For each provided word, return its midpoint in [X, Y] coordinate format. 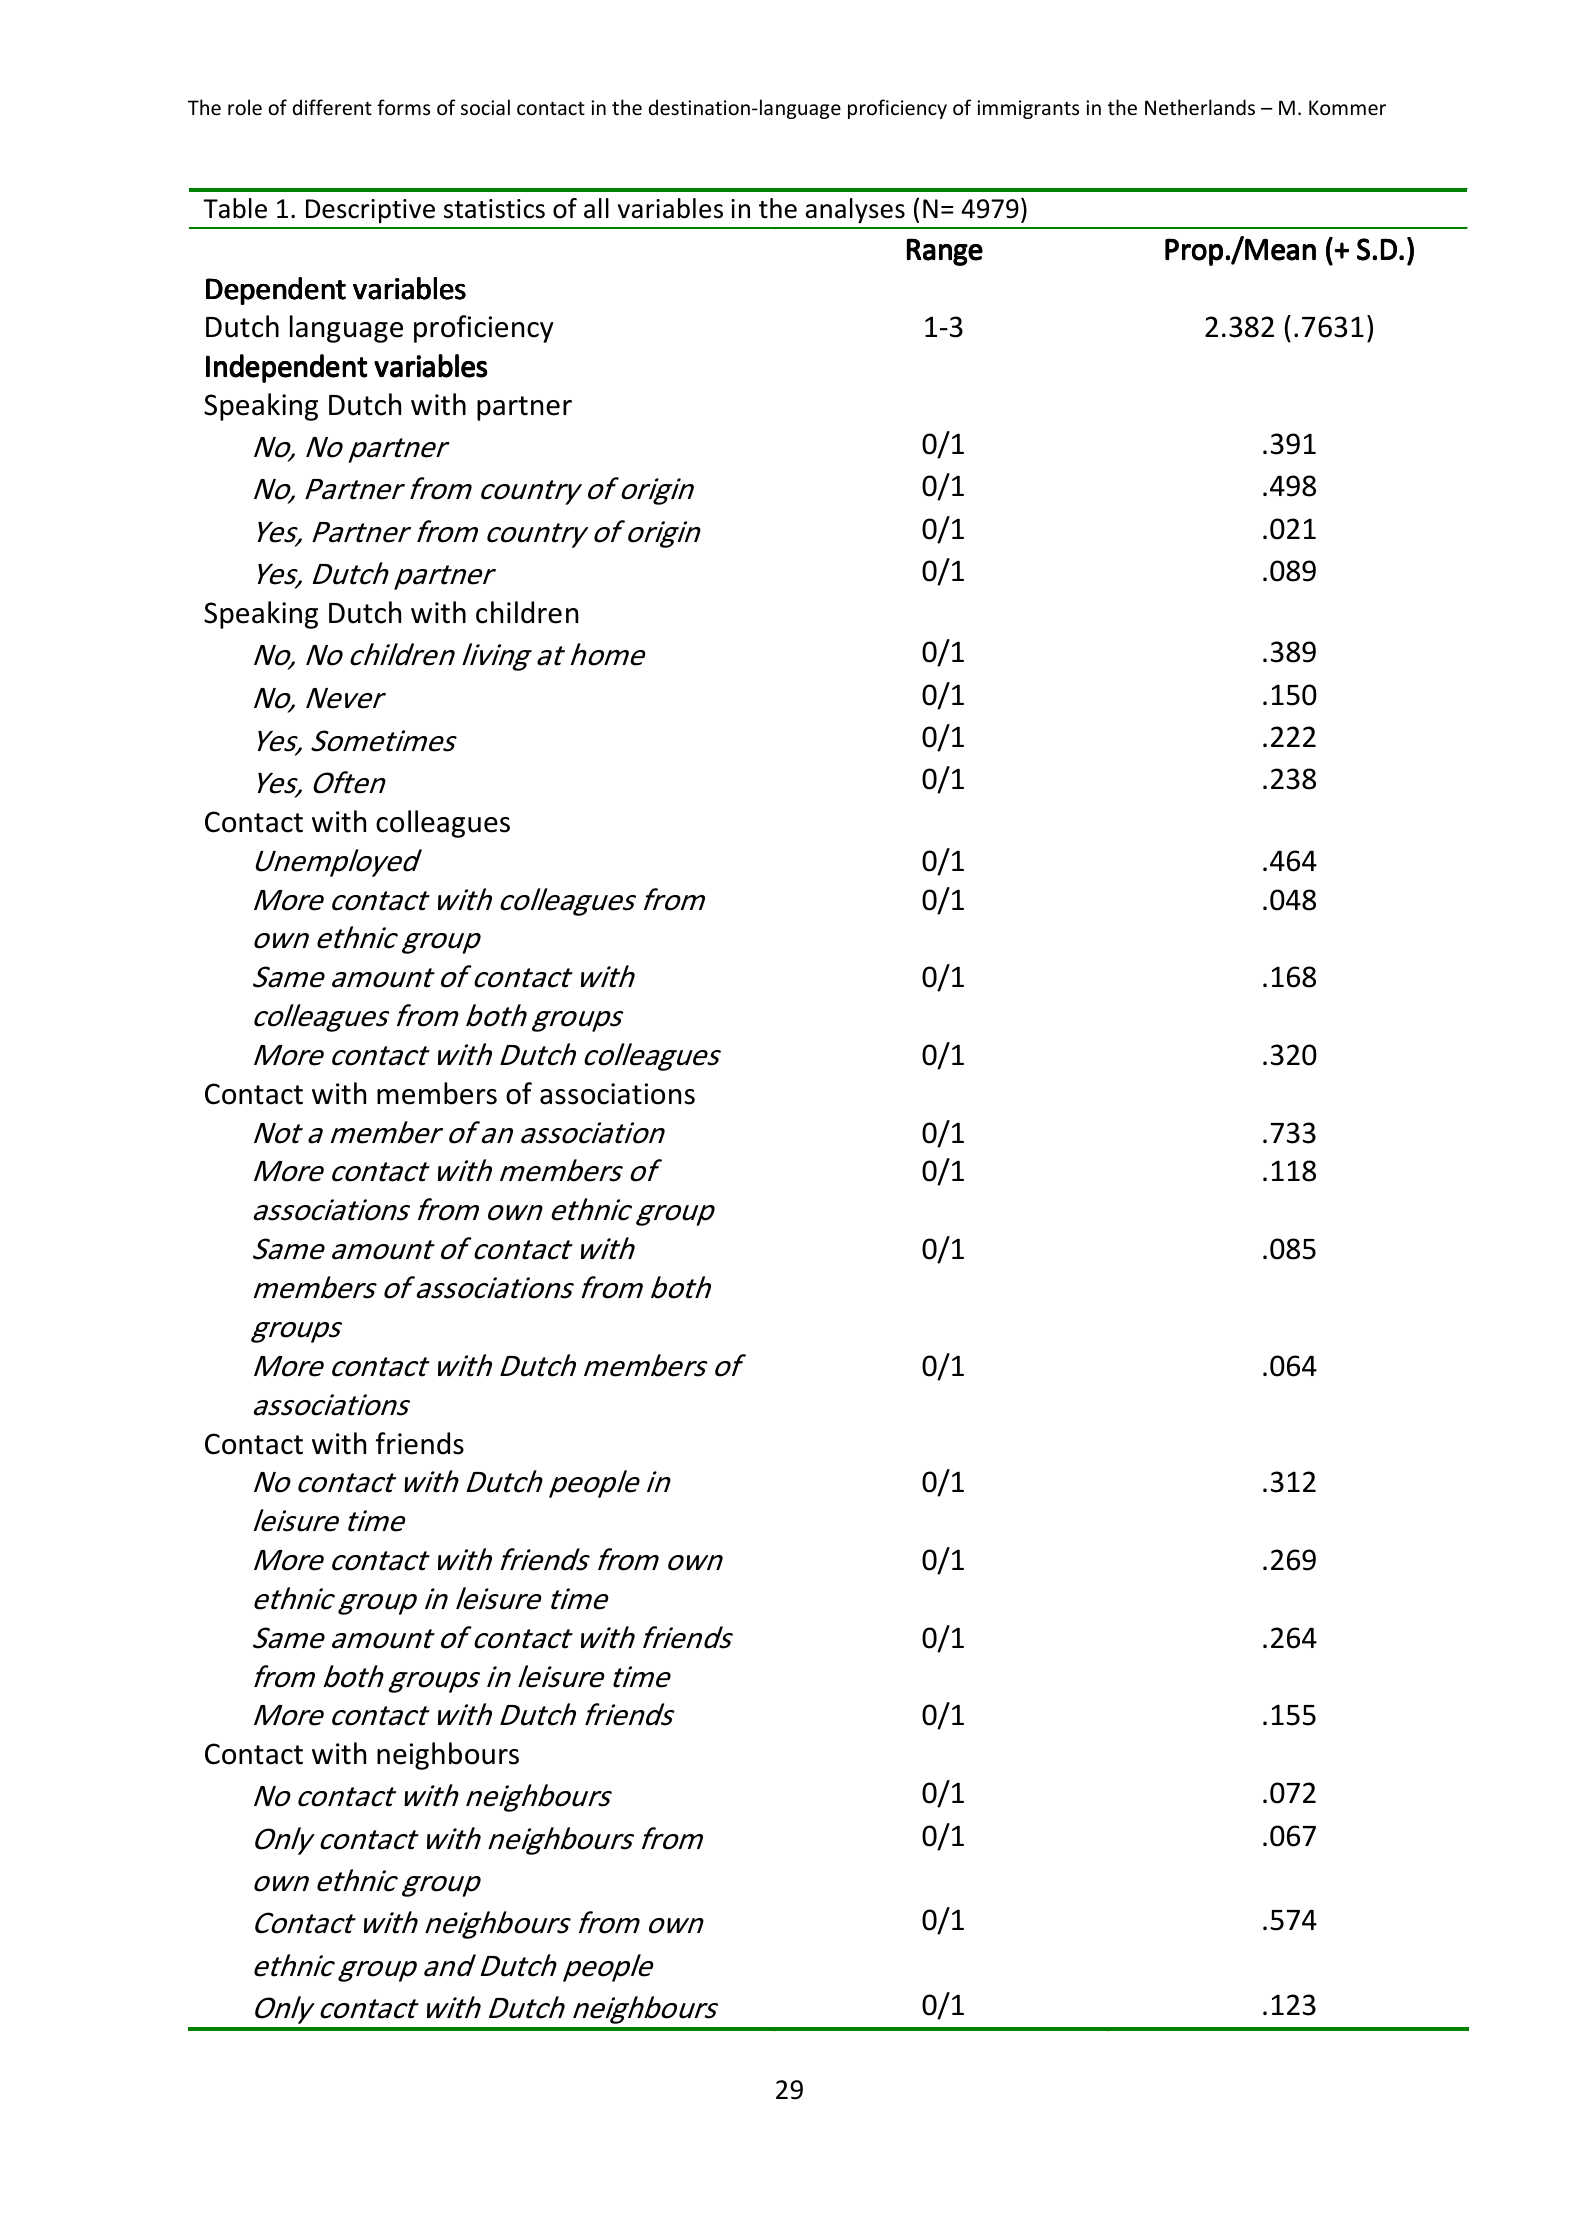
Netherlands [1200, 107]
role [245, 107]
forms [403, 107]
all [596, 208]
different [332, 107]
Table [235, 208]
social [485, 107]
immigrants [1028, 109]
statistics [494, 209]
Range [945, 252]
